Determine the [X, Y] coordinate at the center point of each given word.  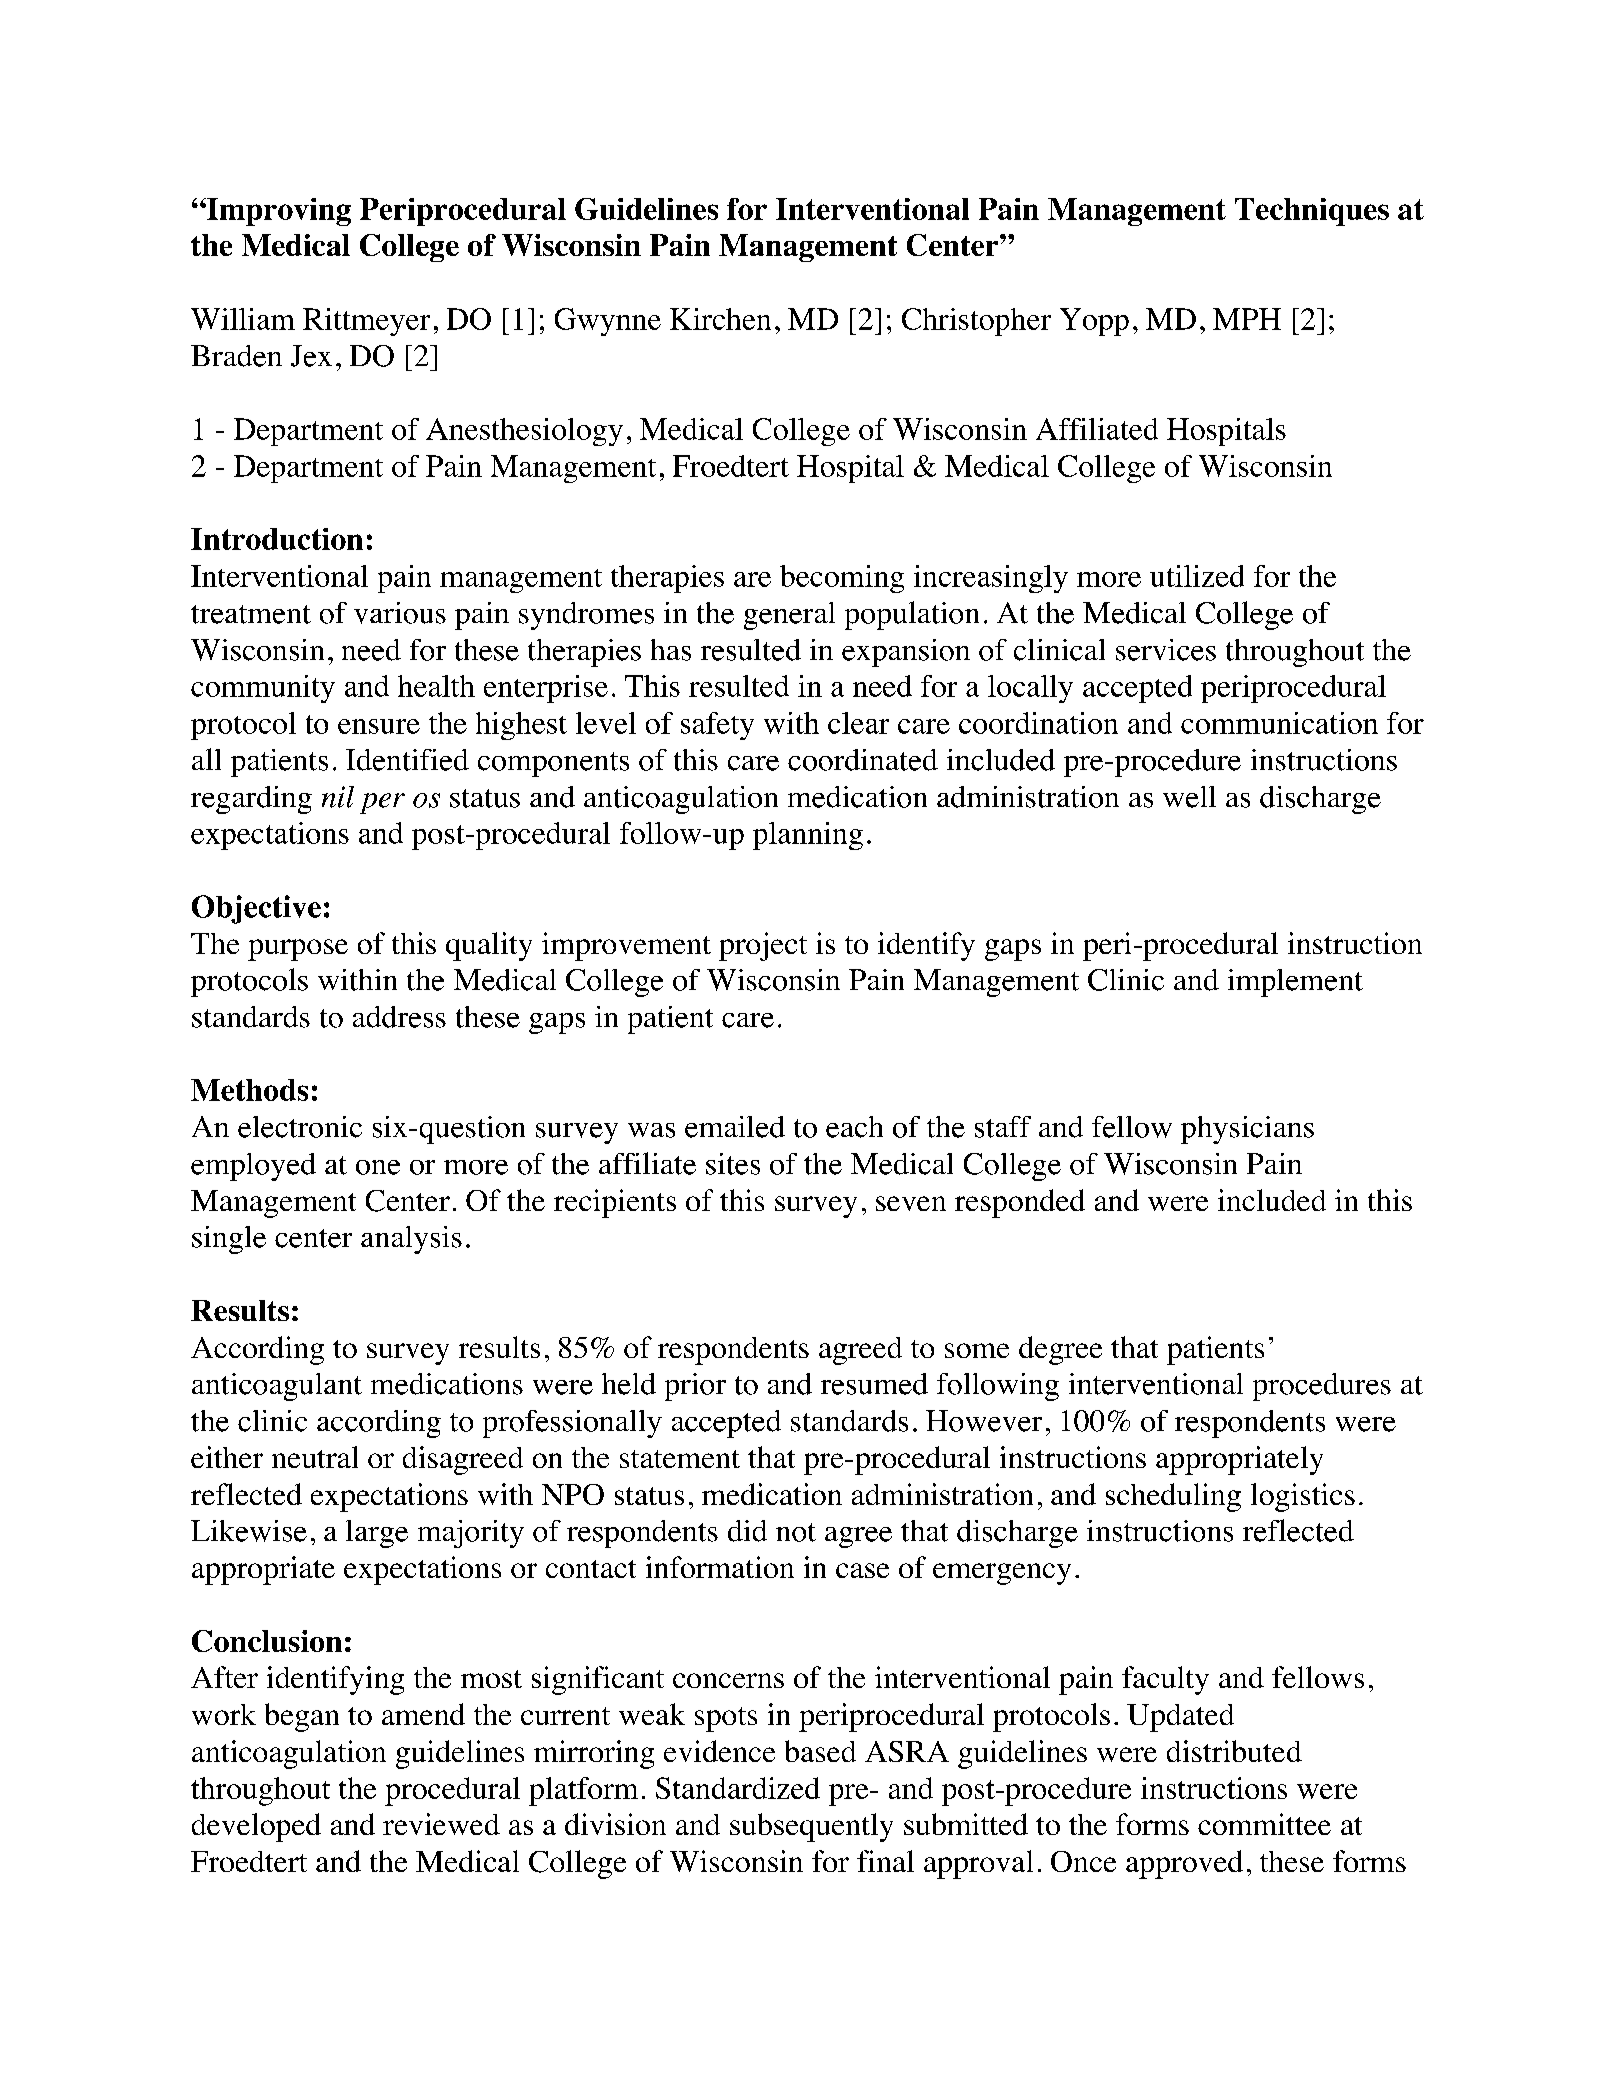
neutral [315, 1457]
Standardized [738, 1788]
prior [695, 1387]
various [400, 613]
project [763, 946]
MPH [1247, 319]
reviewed [441, 1824]
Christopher [976, 322]
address [399, 1017]
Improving [278, 212]
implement [1295, 983]
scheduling [1173, 1497]
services [1166, 650]
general [789, 616]
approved [1184, 1864]
